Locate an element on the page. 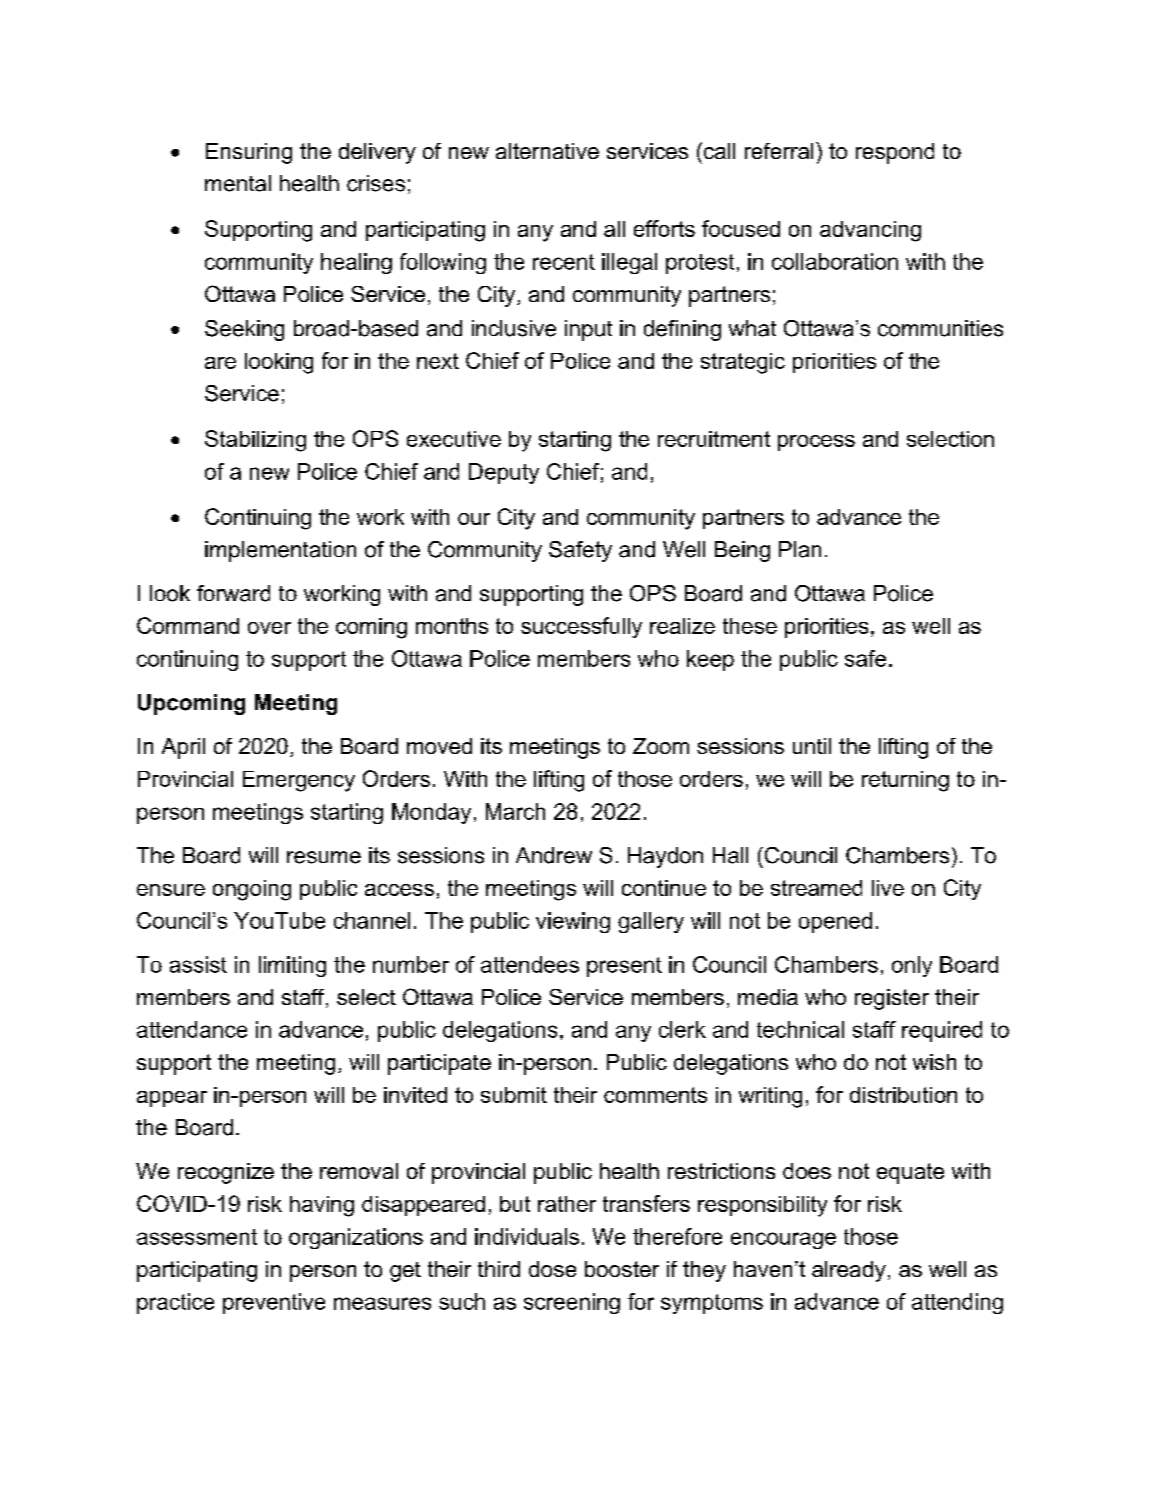 The height and width of the image is (1496, 1156). viewing is located at coordinates (573, 922).
